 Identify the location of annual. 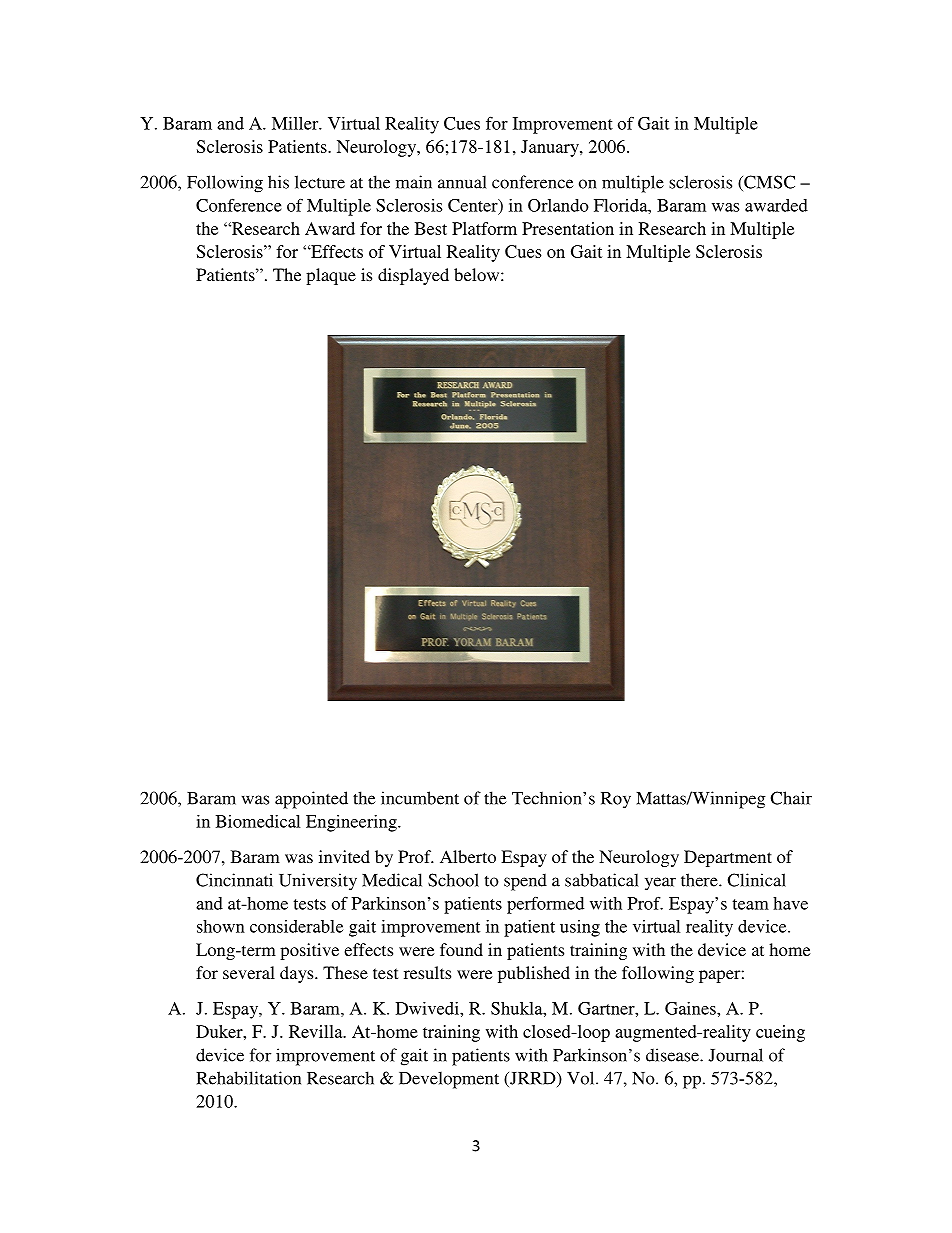
(462, 182).
